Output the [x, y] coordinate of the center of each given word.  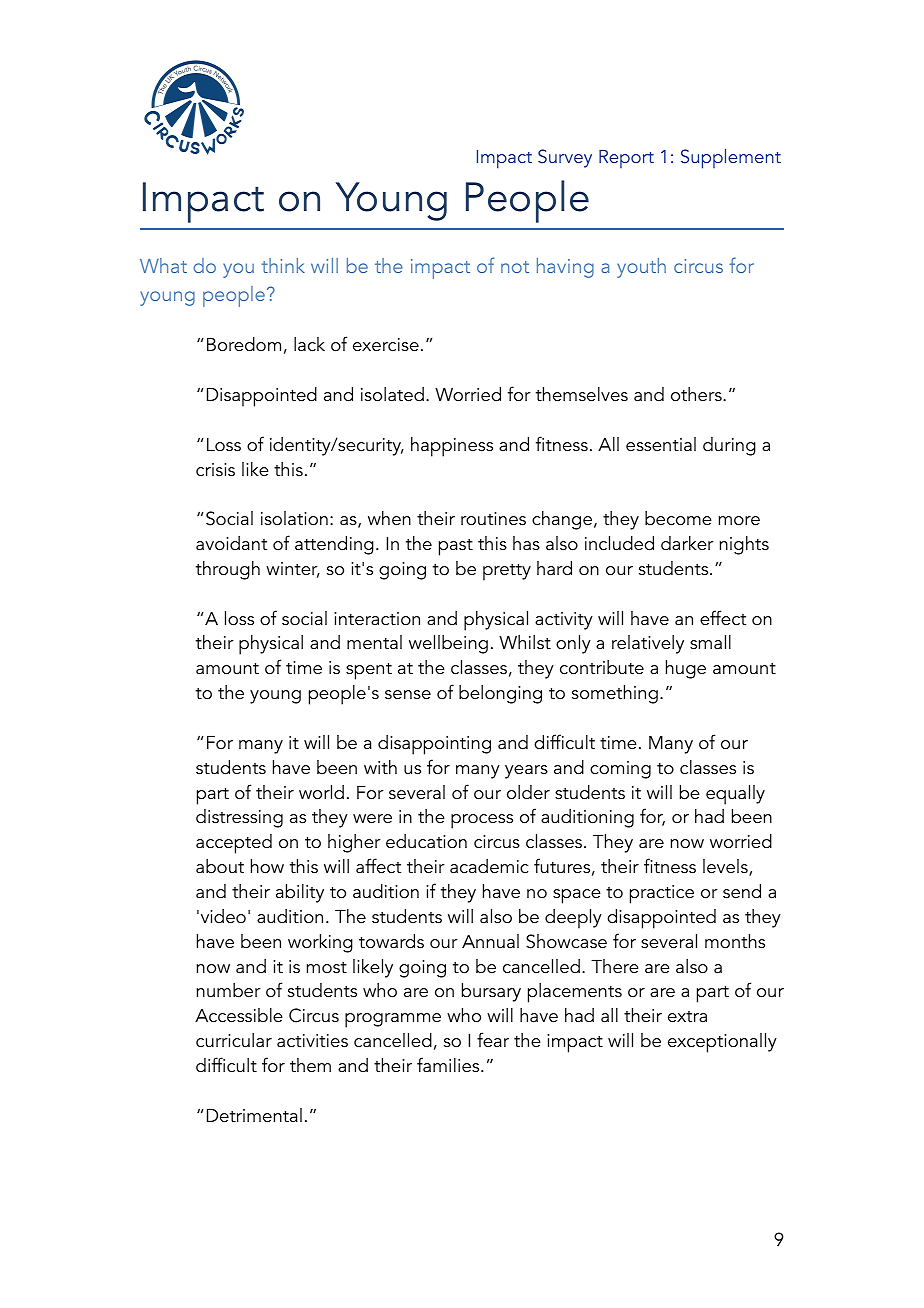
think [283, 265]
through [228, 570]
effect [723, 618]
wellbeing [448, 644]
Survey [565, 158]
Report [626, 159]
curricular [234, 1040]
